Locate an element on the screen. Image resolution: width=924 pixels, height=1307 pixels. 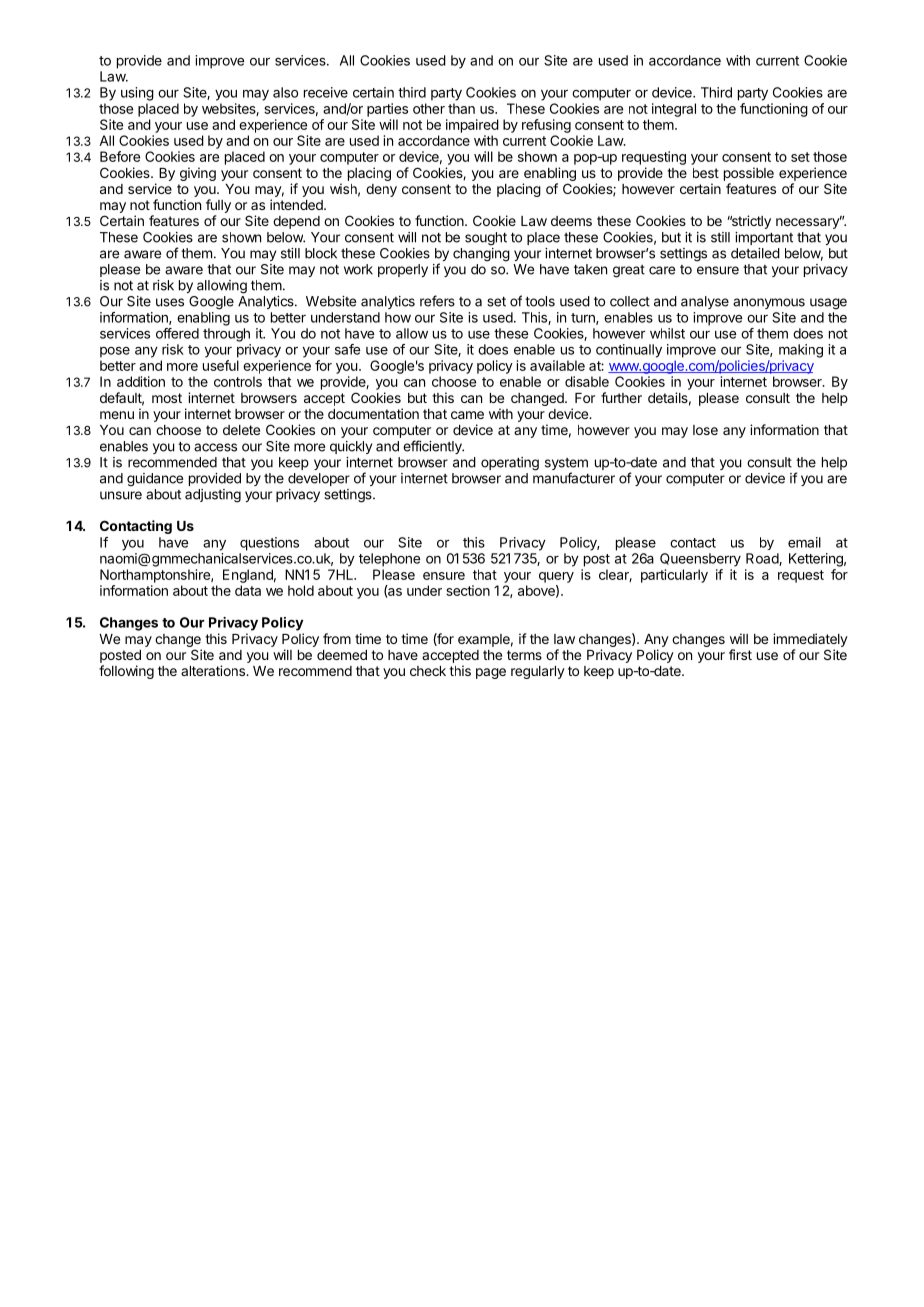
alterations is located at coordinates (214, 670).
